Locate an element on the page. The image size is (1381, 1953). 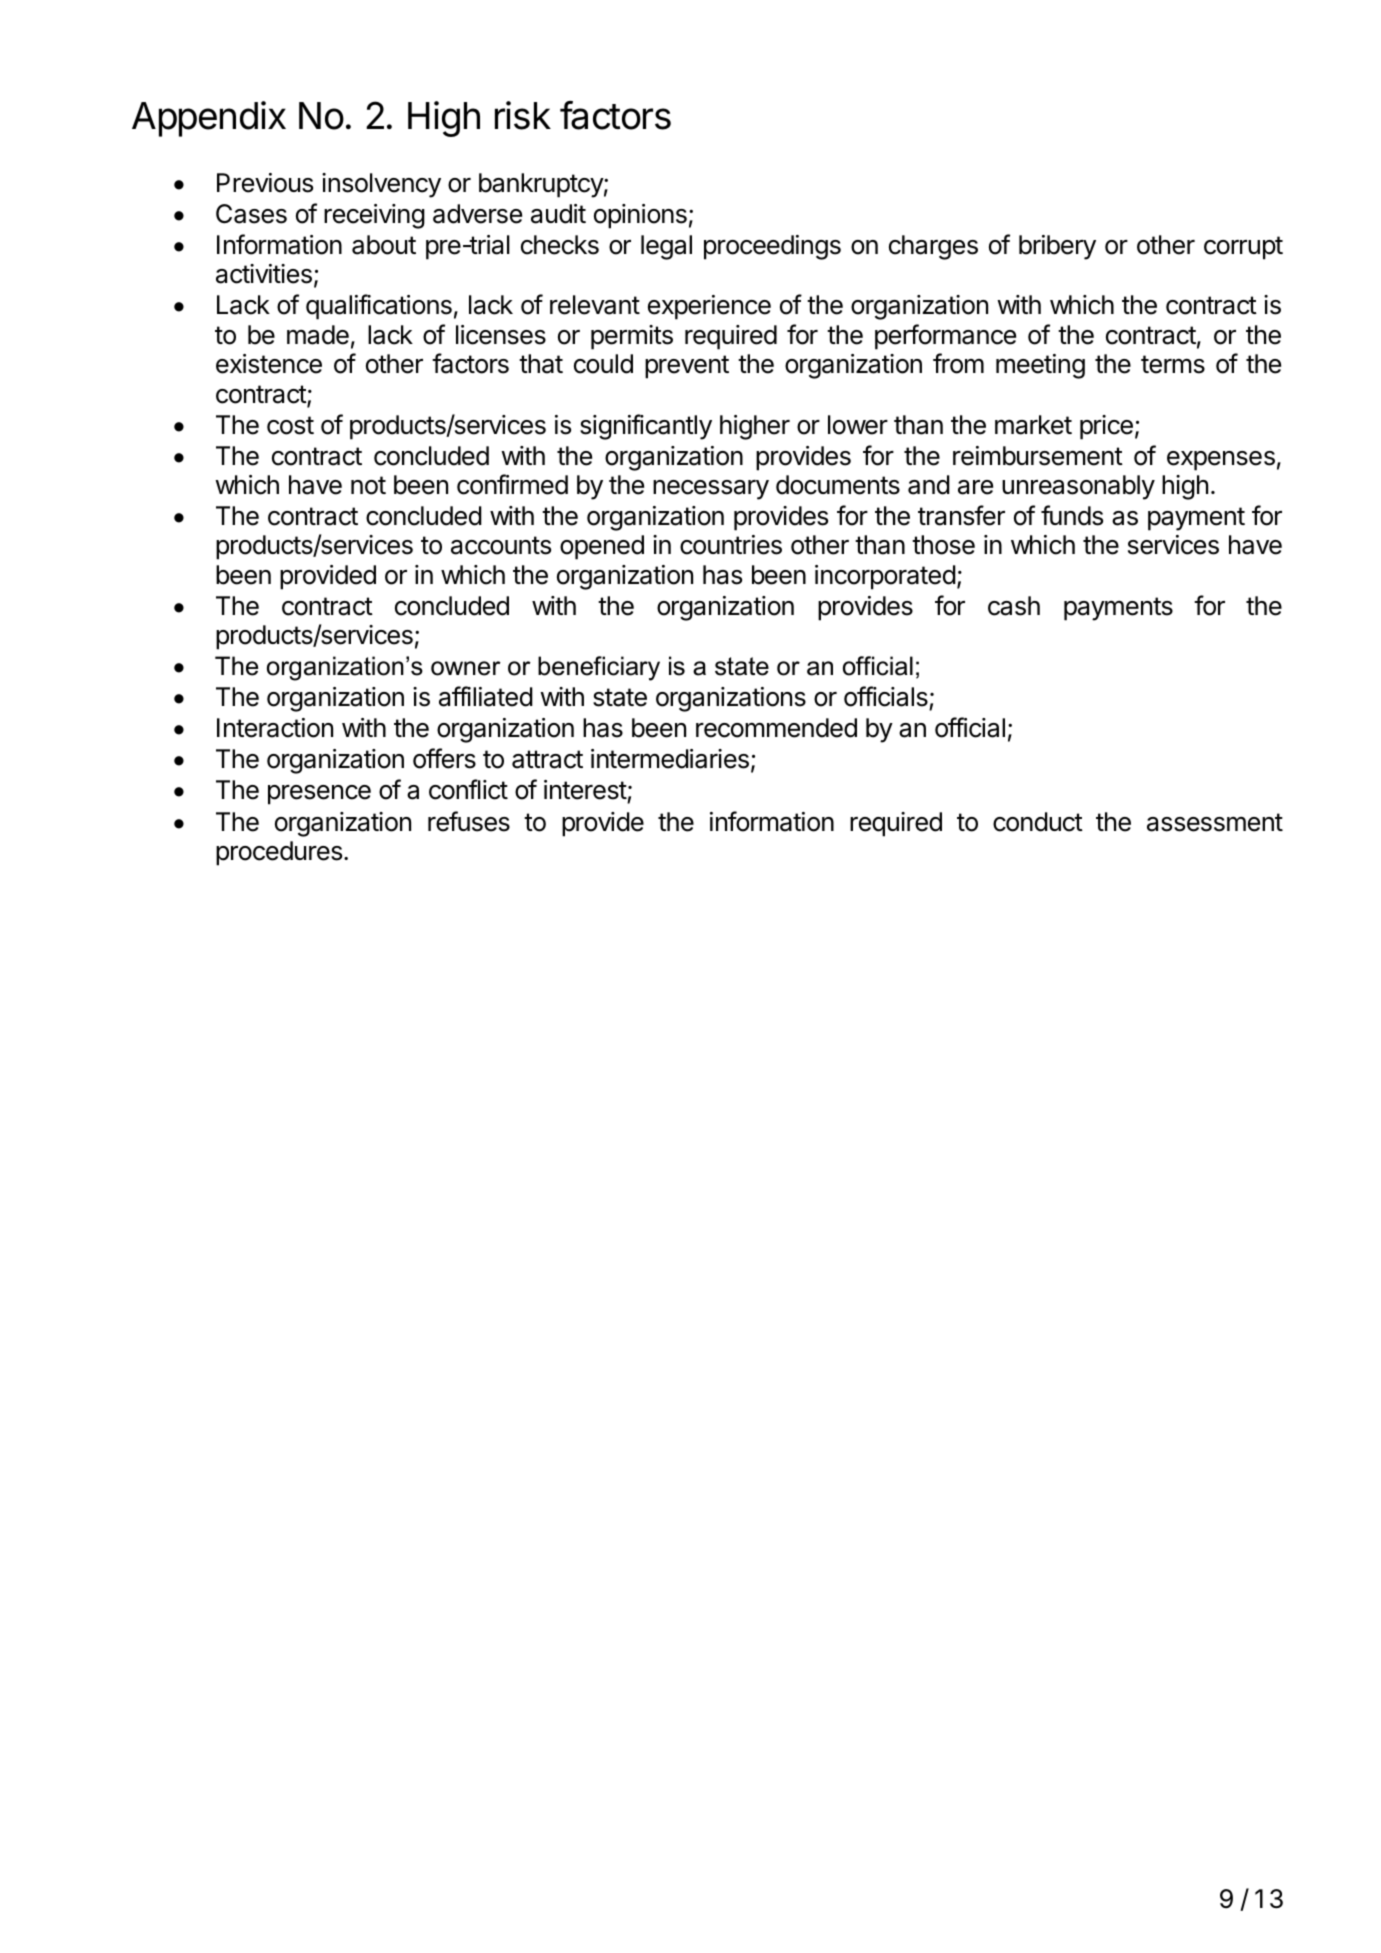
prevent is located at coordinates (687, 367).
